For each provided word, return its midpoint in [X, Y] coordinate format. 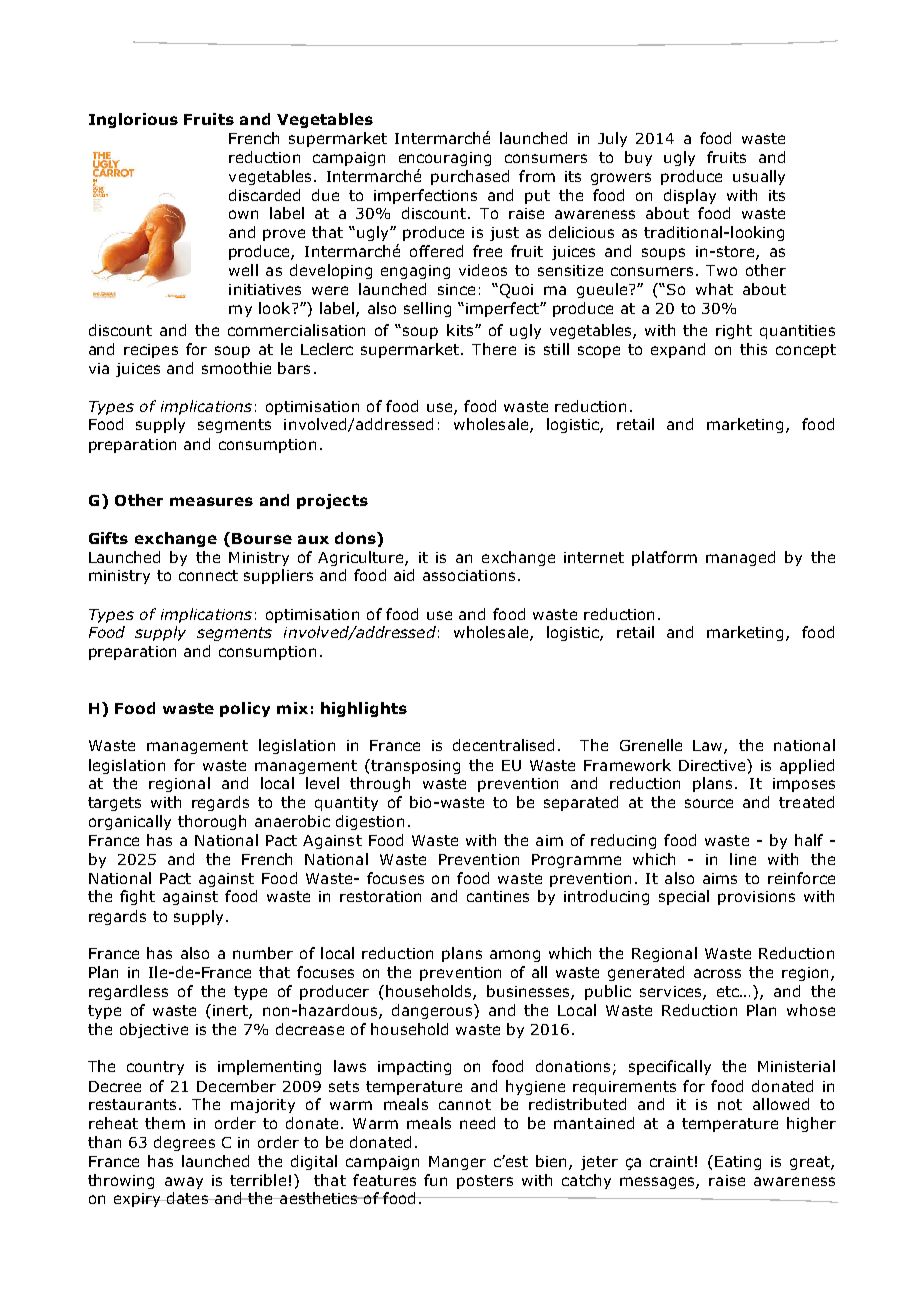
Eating [738, 1163]
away [184, 1183]
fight [137, 897]
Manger [457, 1163]
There [494, 349]
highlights [364, 709]
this [753, 349]
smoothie [236, 368]
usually [759, 177]
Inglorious [133, 120]
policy [245, 709]
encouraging [445, 159]
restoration [380, 896]
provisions [756, 898]
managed [740, 558]
